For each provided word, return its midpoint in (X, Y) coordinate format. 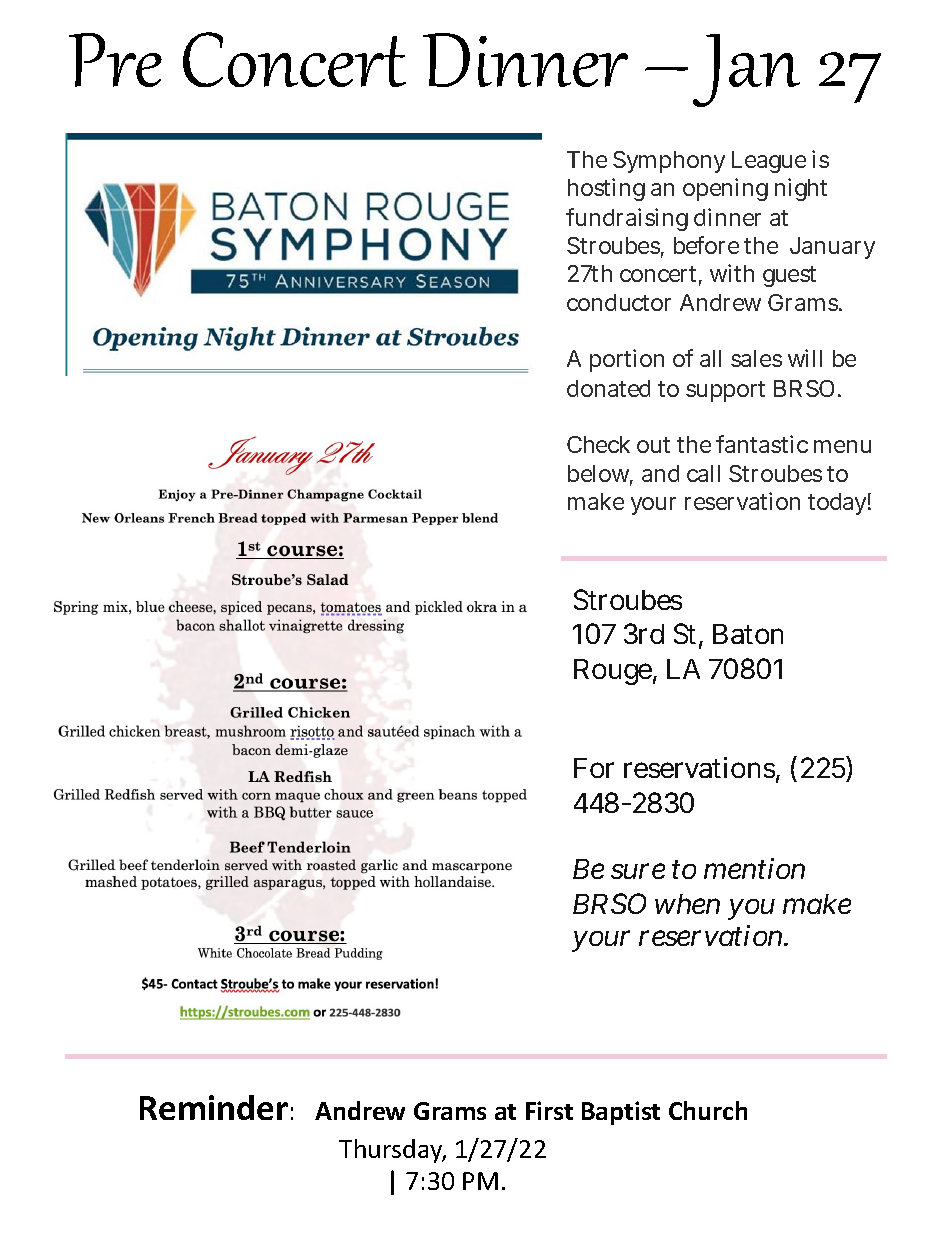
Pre (115, 60)
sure (638, 871)
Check (598, 444)
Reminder (214, 1107)
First (549, 1110)
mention (754, 868)
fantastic (762, 444)
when (687, 904)
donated (608, 388)
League (769, 162)
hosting (606, 189)
